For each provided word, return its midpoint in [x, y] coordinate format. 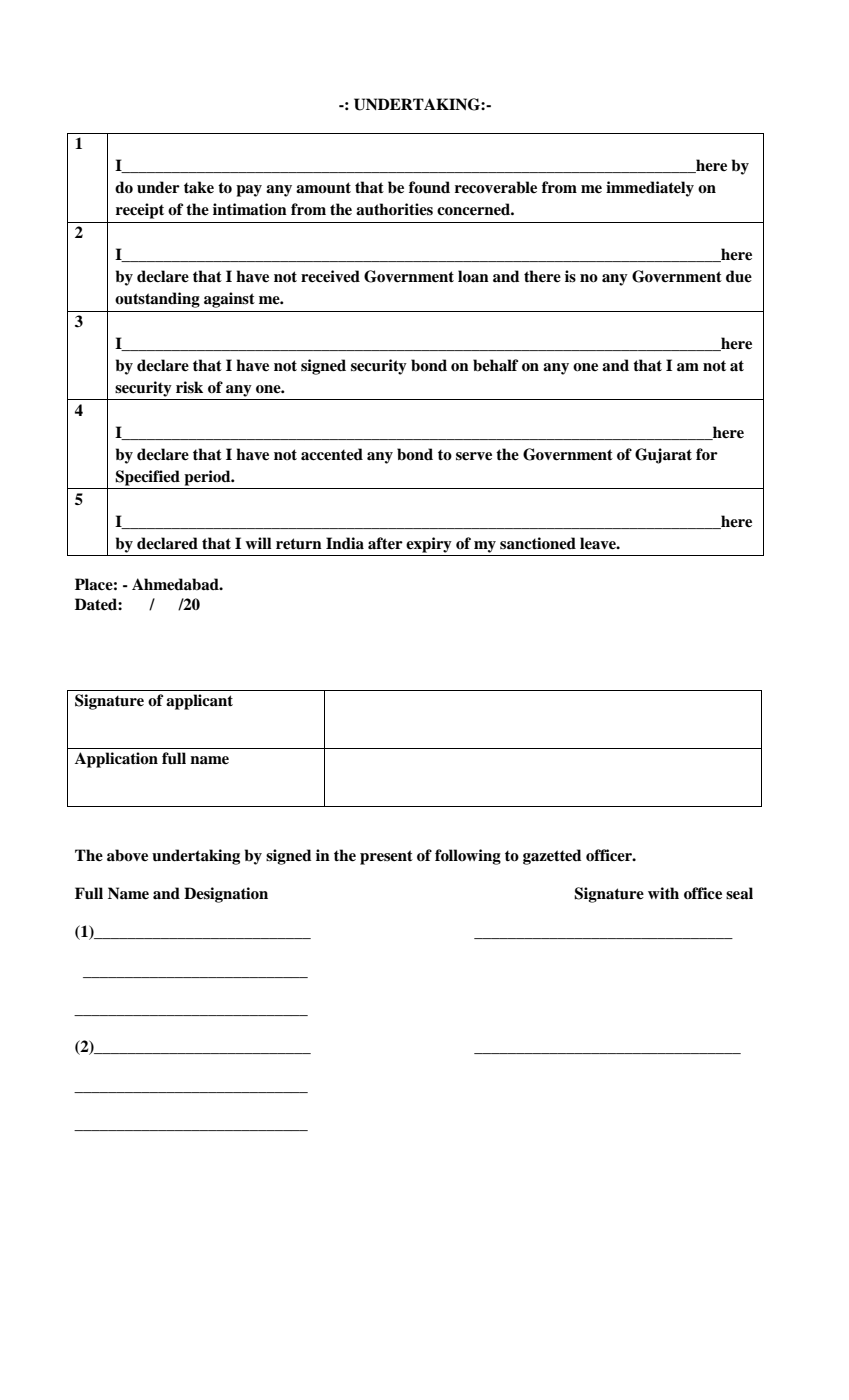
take [199, 187]
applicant [199, 702]
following [468, 857]
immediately [650, 189]
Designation [226, 895]
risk [189, 387]
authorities [394, 209]
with [663, 893]
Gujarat [663, 456]
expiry [429, 545]
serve [474, 456]
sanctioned [538, 543]
